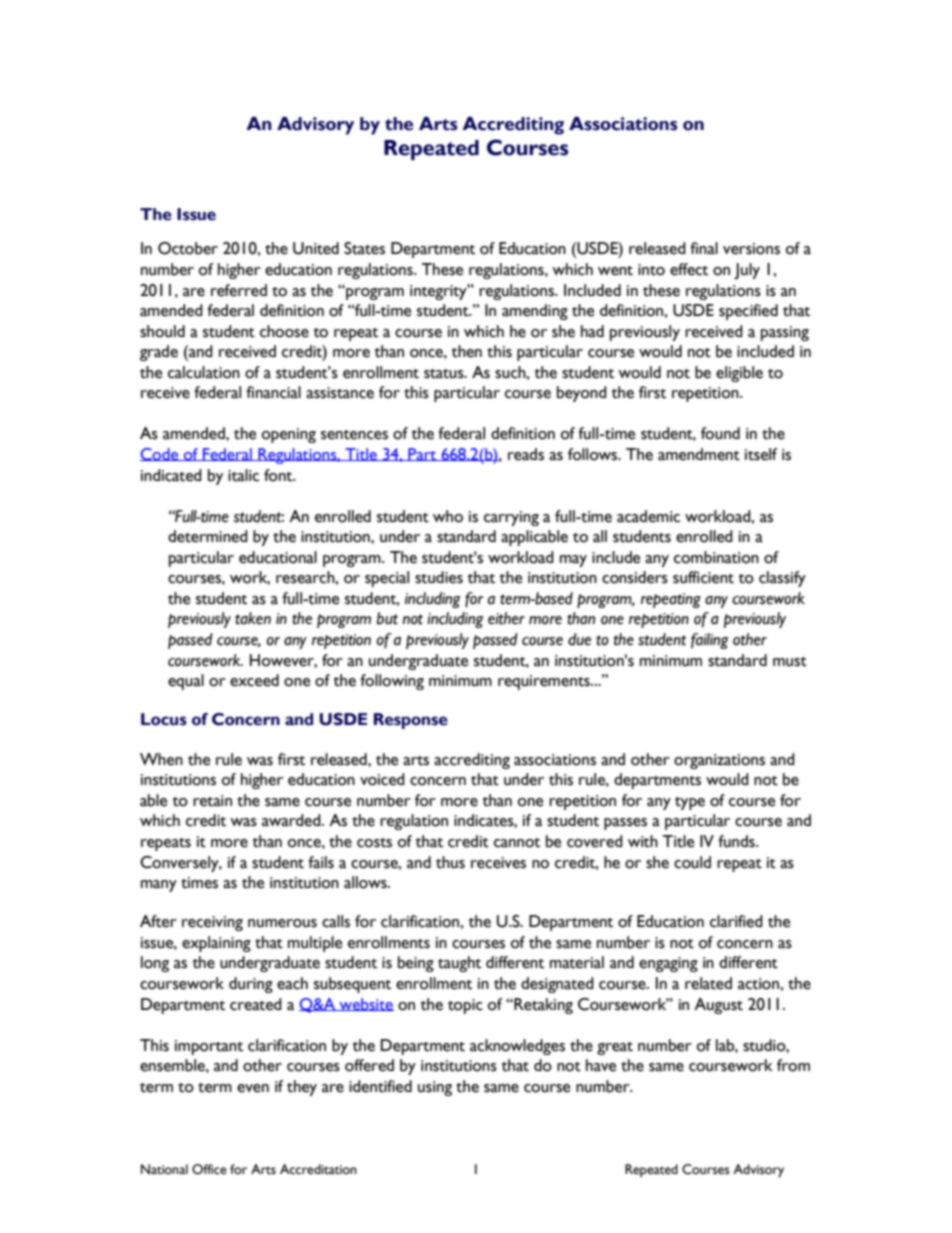 The image size is (952, 1233). Describe the element at coordinates (212, 801) in the screenshot. I see `retain` at that location.
